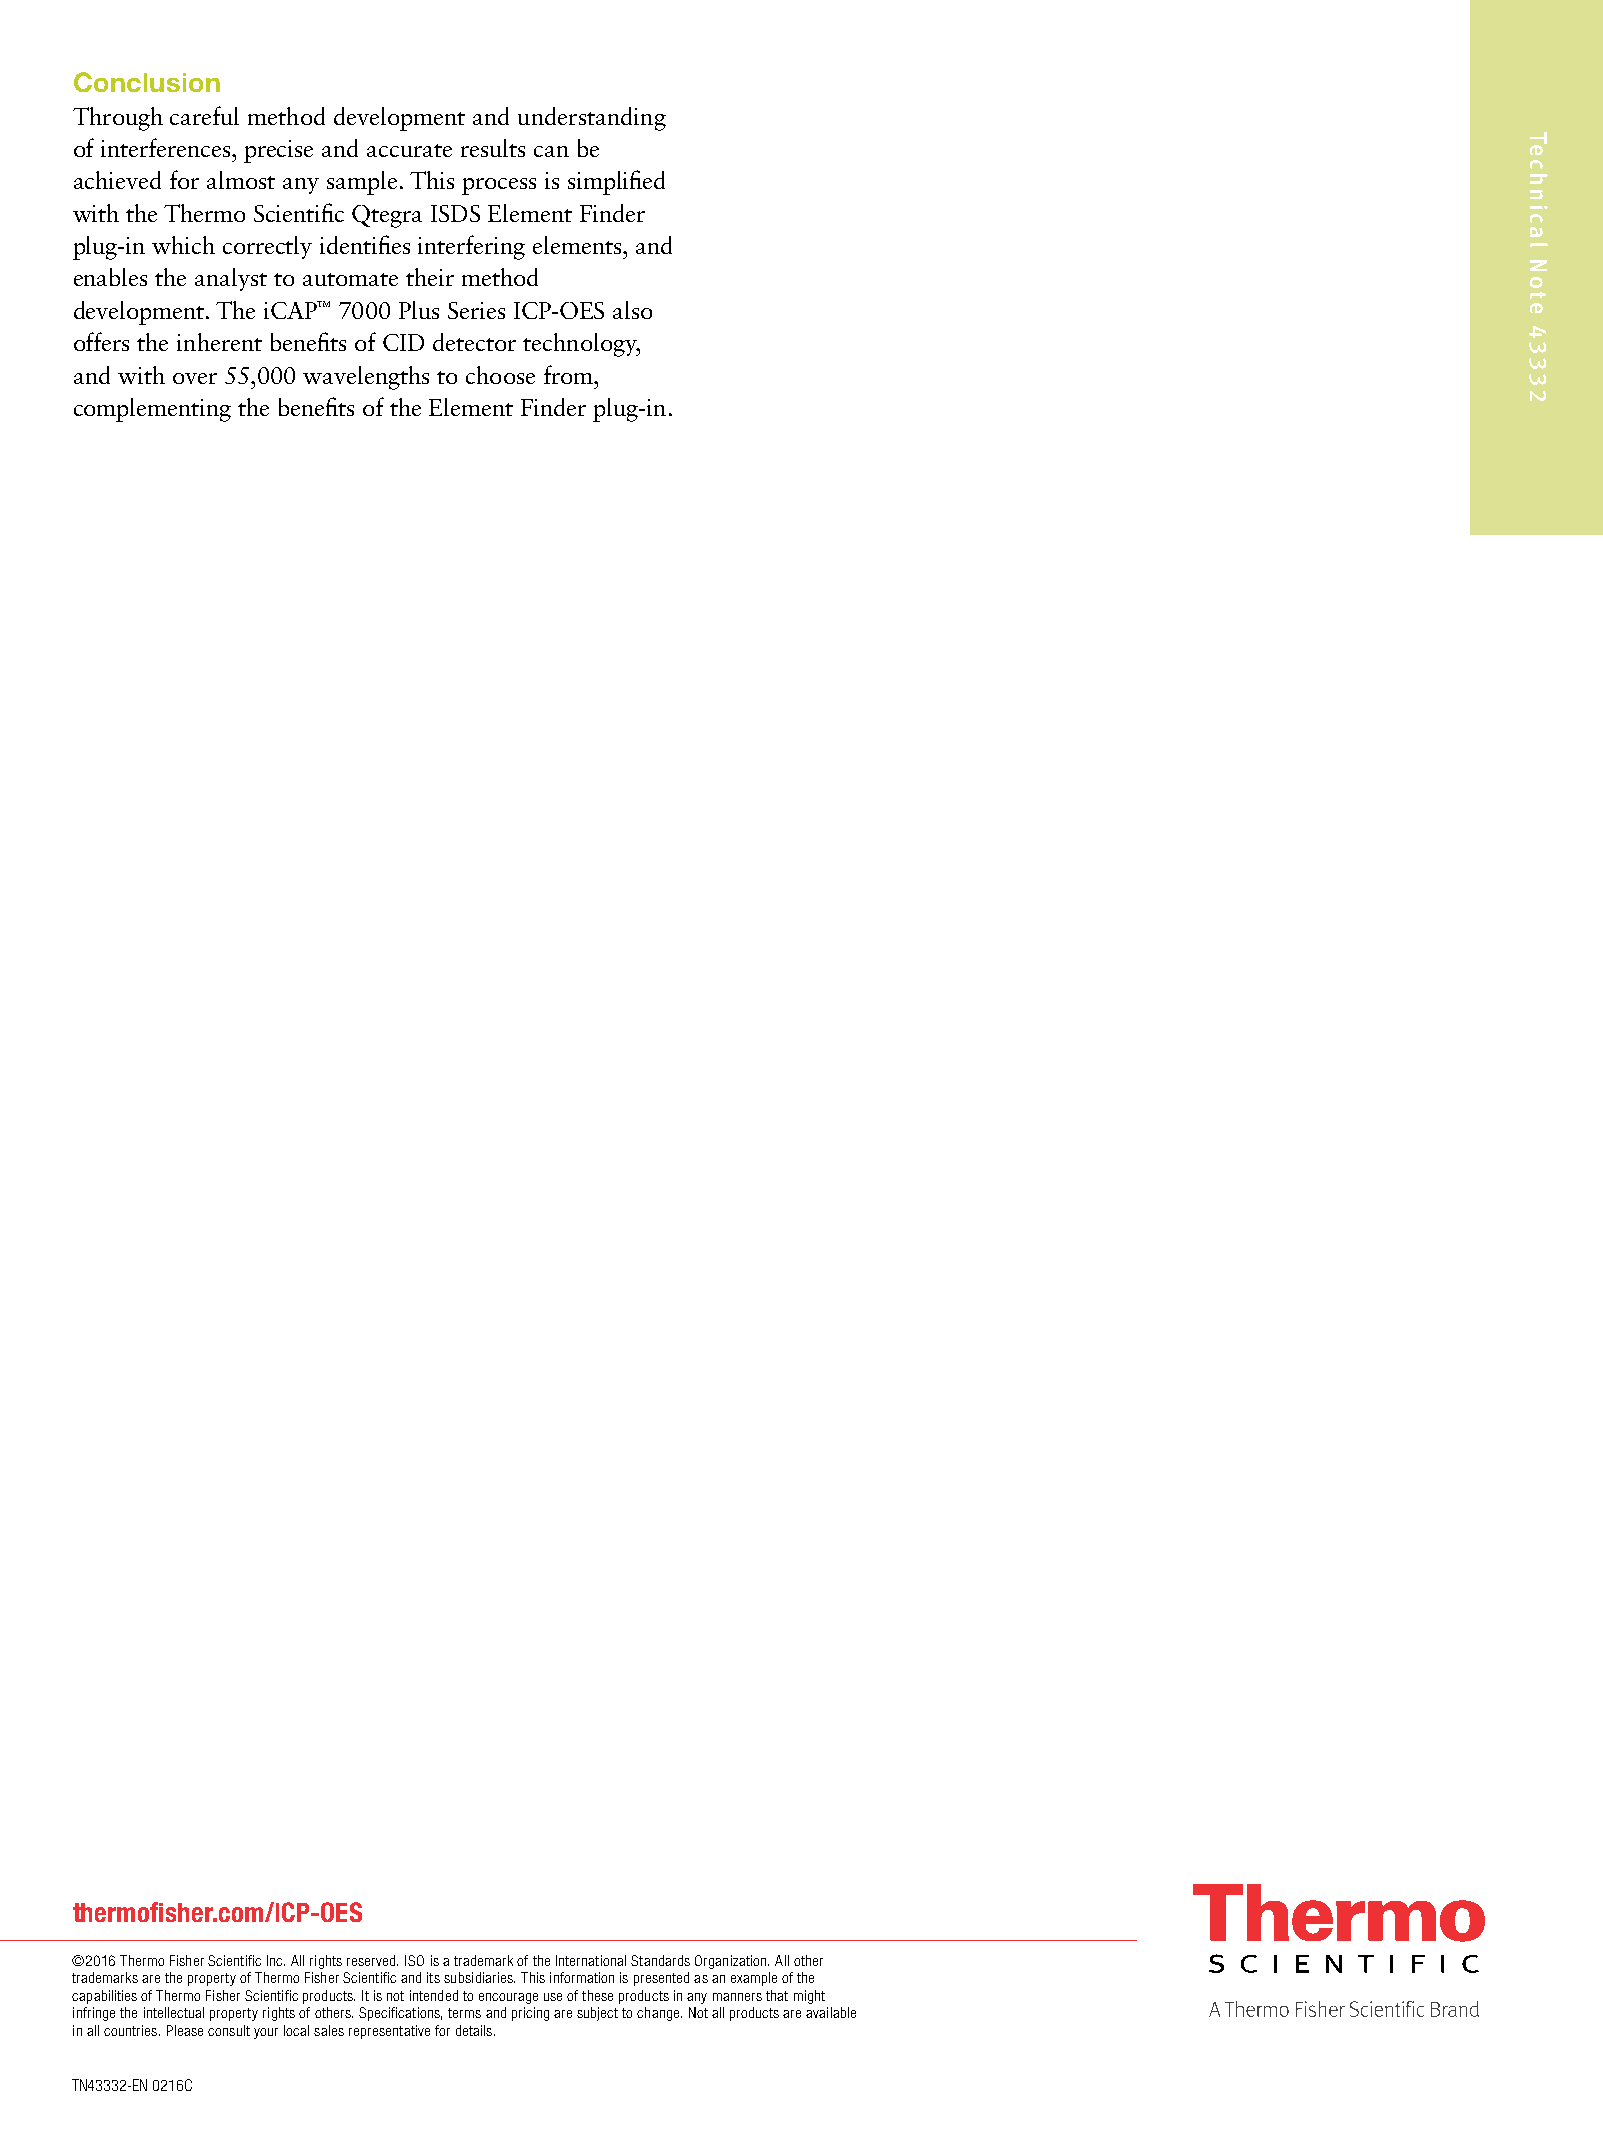  Describe the element at coordinates (616, 182) in the page. I see `simplified` at that location.
